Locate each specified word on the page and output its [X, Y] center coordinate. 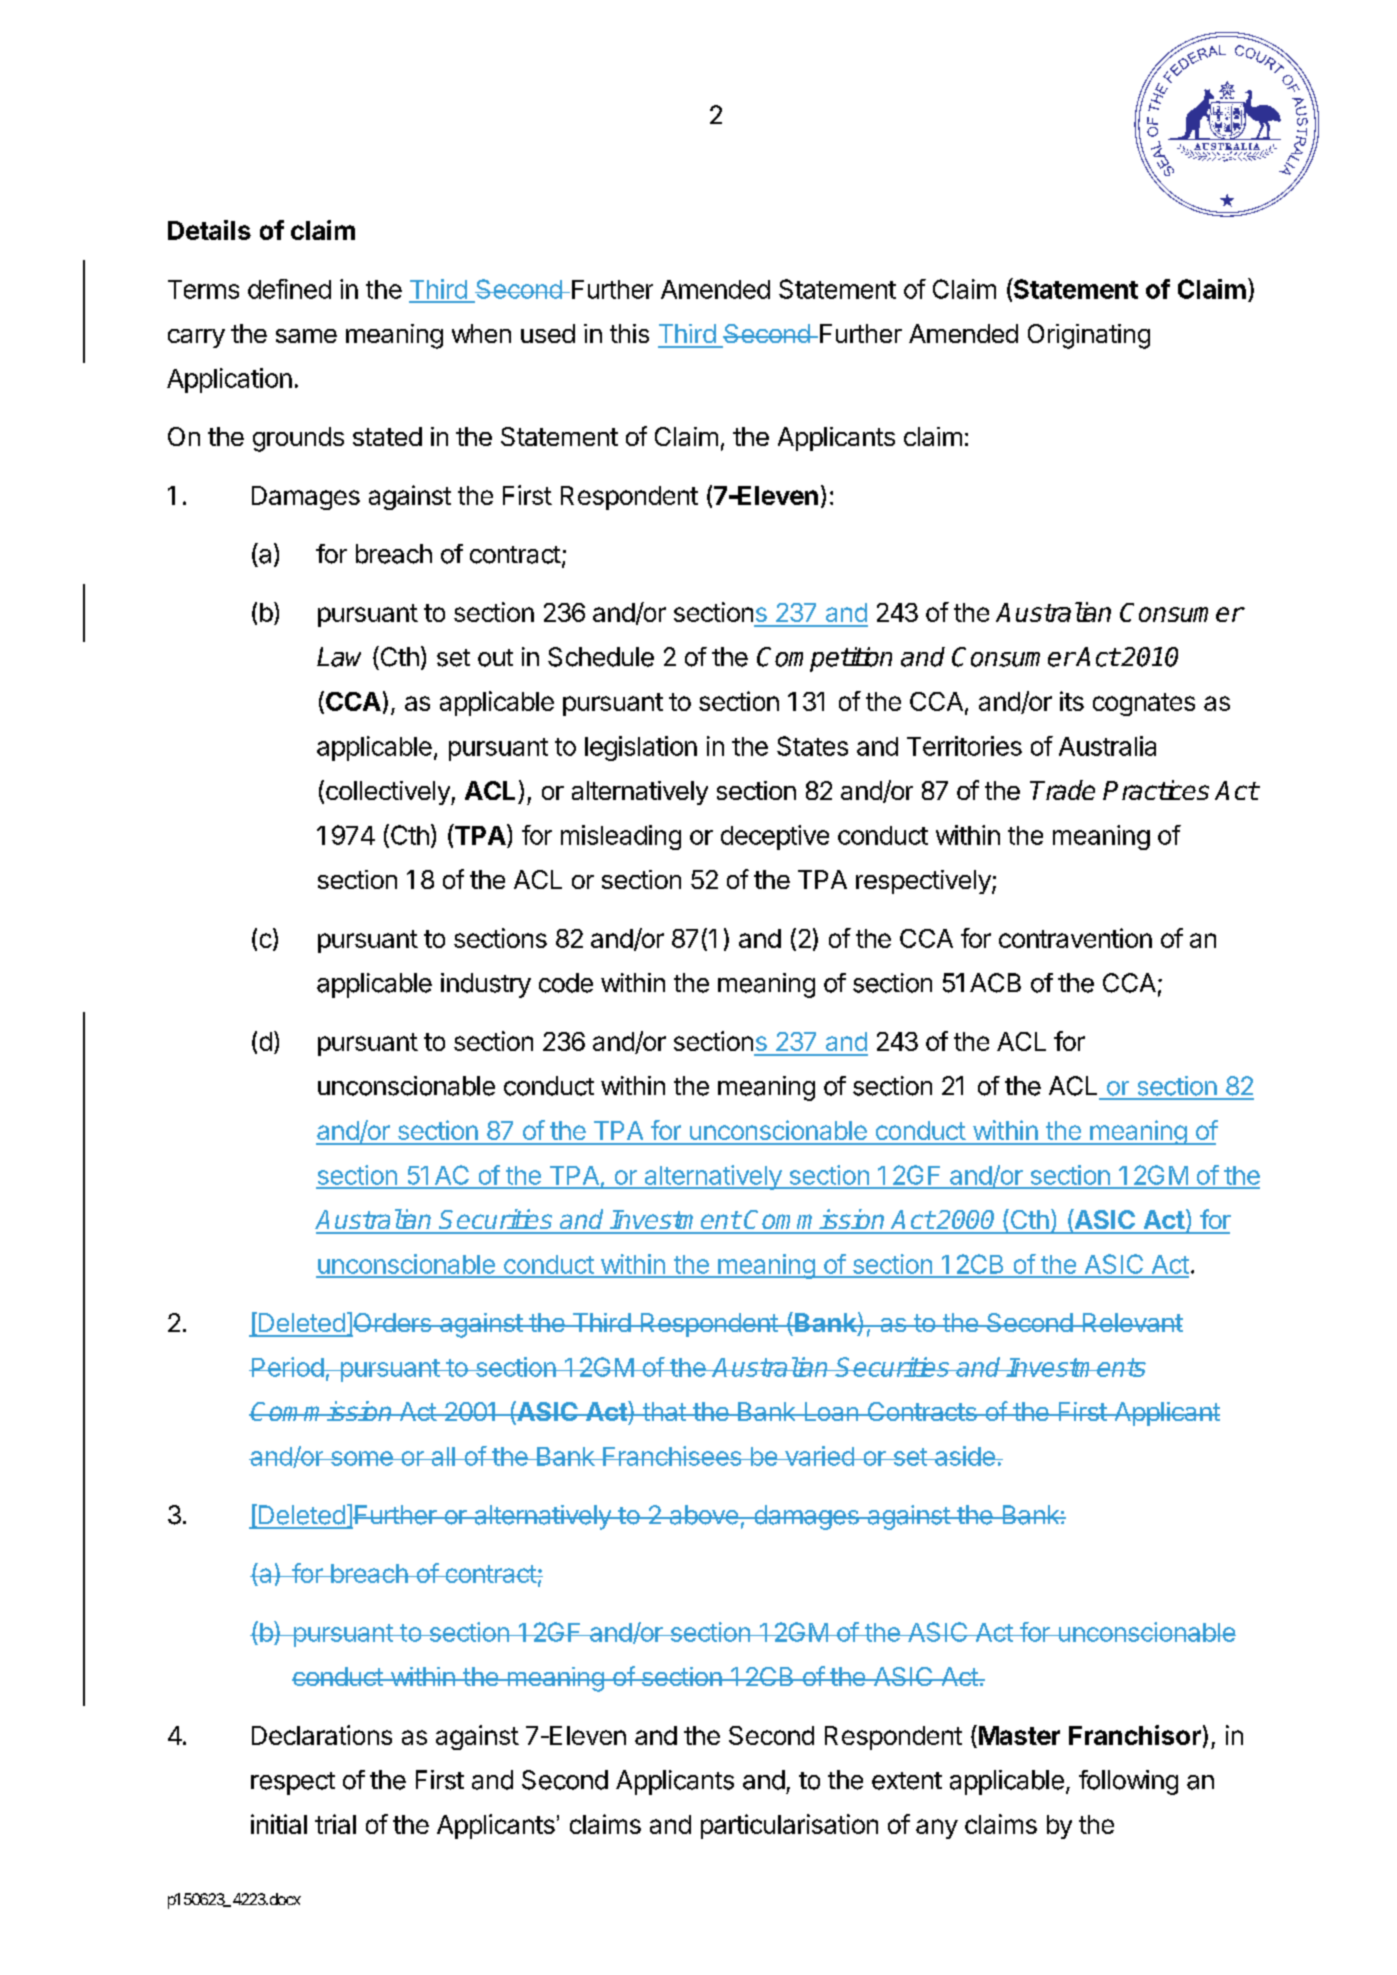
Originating [1089, 336]
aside [965, 1456]
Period [287, 1367]
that [664, 1411]
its [1072, 701]
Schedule [601, 657]
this [629, 333]
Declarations [322, 1735]
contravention [1075, 938]
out [495, 658]
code [566, 983]
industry [486, 985]
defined [289, 289]
